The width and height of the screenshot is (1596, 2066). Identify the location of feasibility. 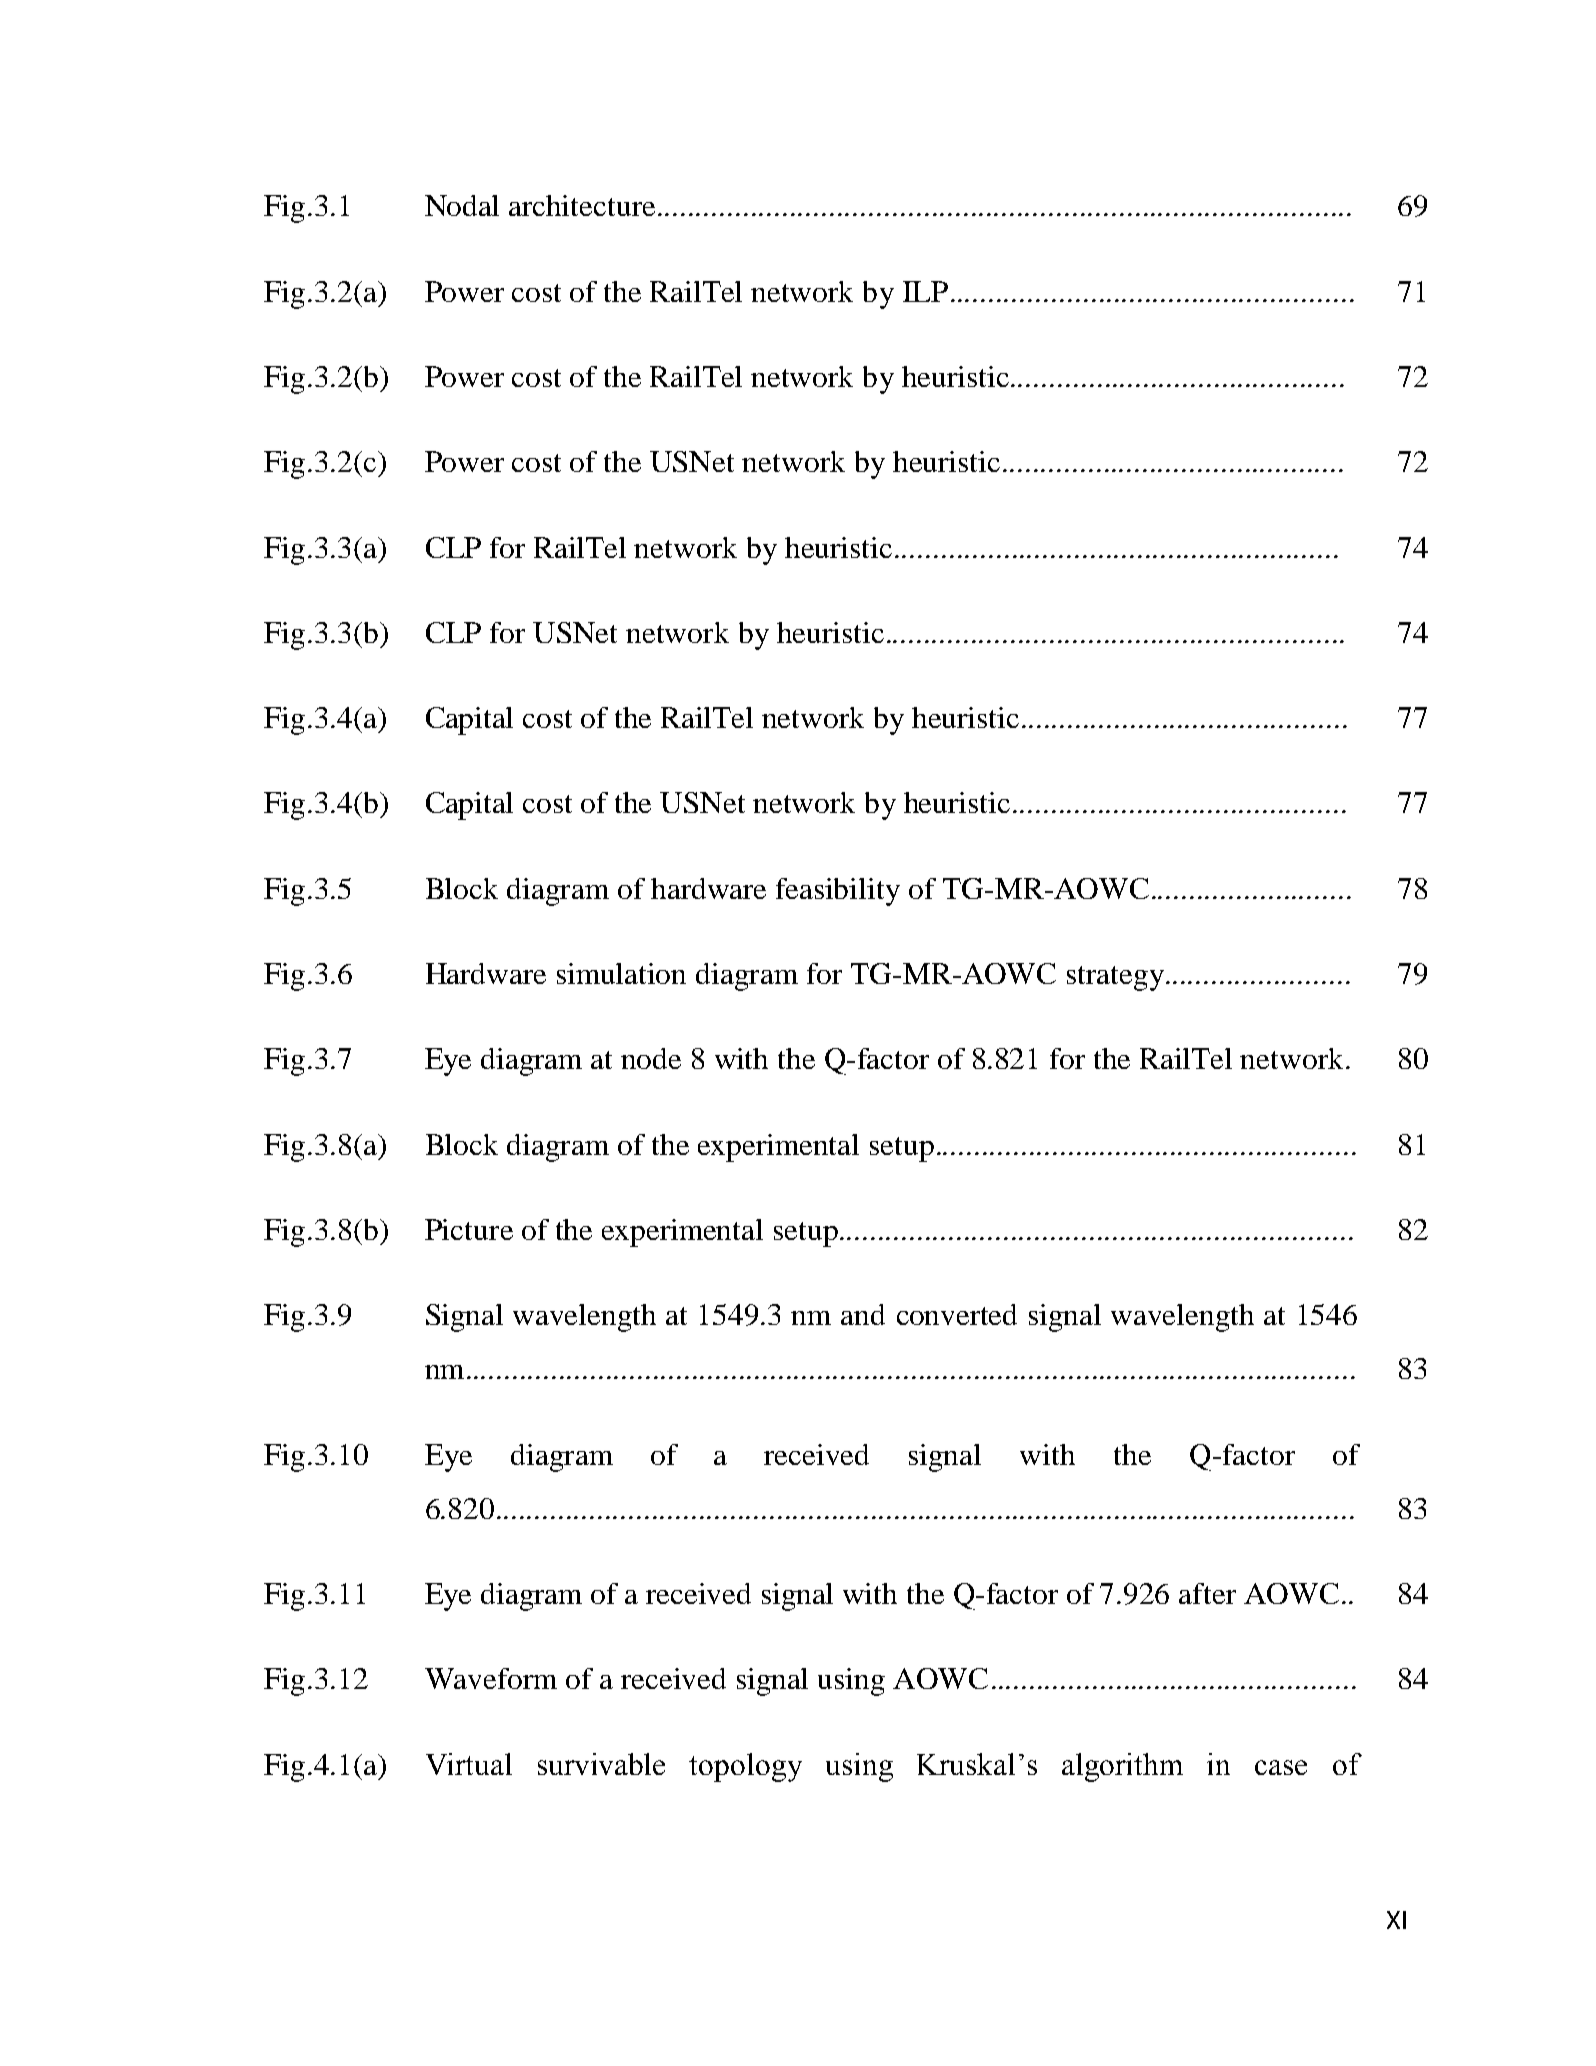
(838, 892).
